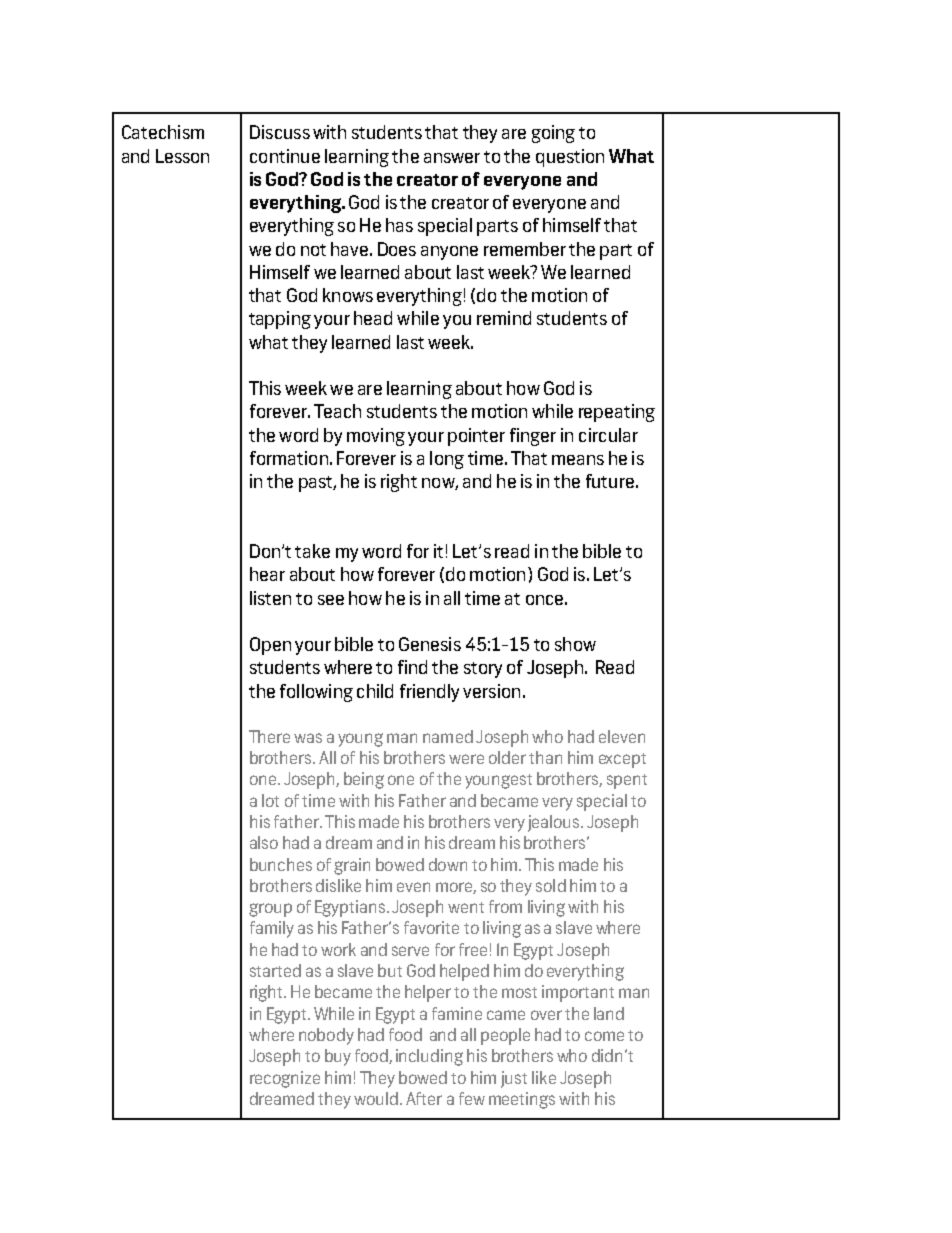 This page has width=952, height=1233. What do you see at coordinates (376, 1098) in the page?
I see `would` at bounding box center [376, 1098].
